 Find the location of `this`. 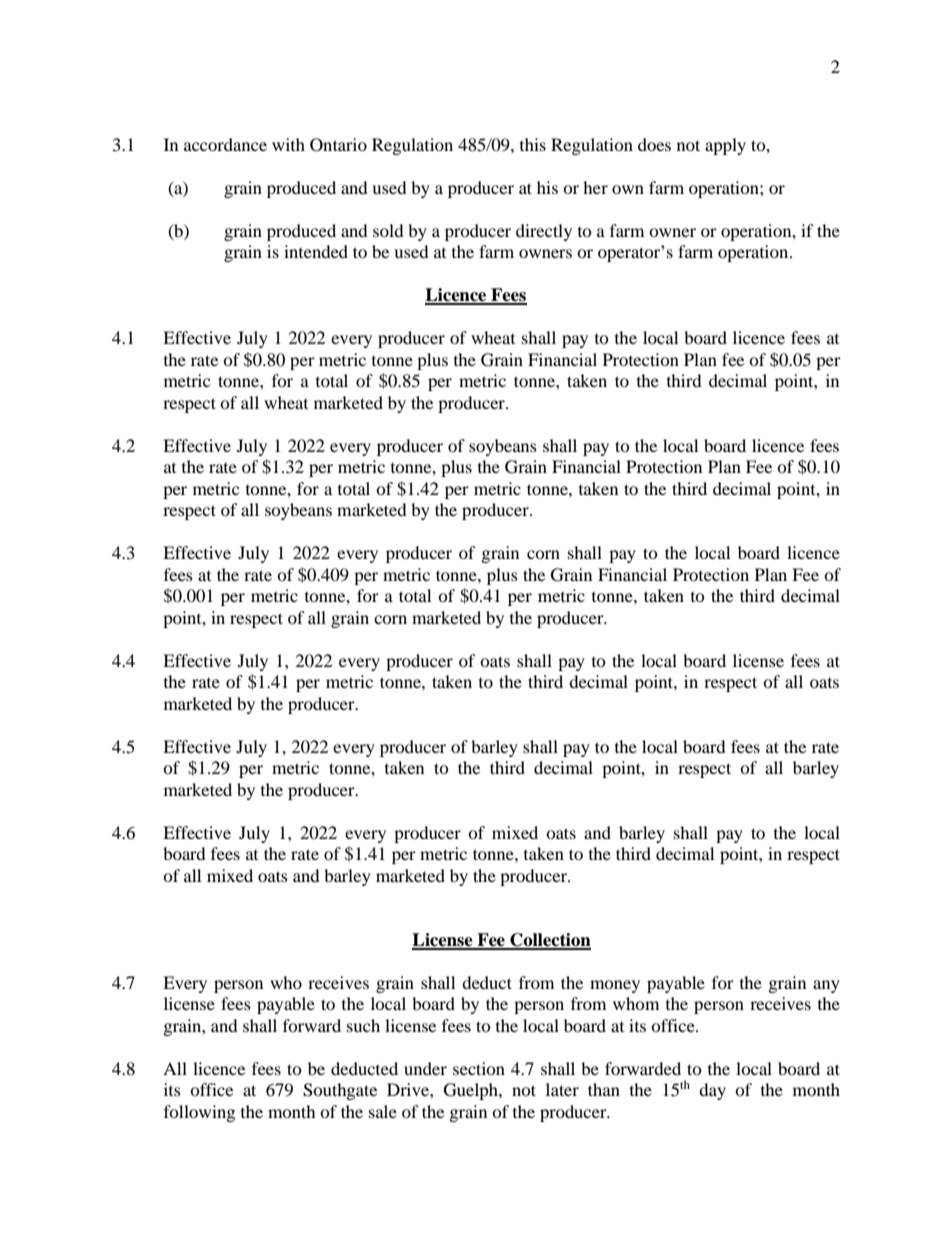

this is located at coordinates (533, 144).
